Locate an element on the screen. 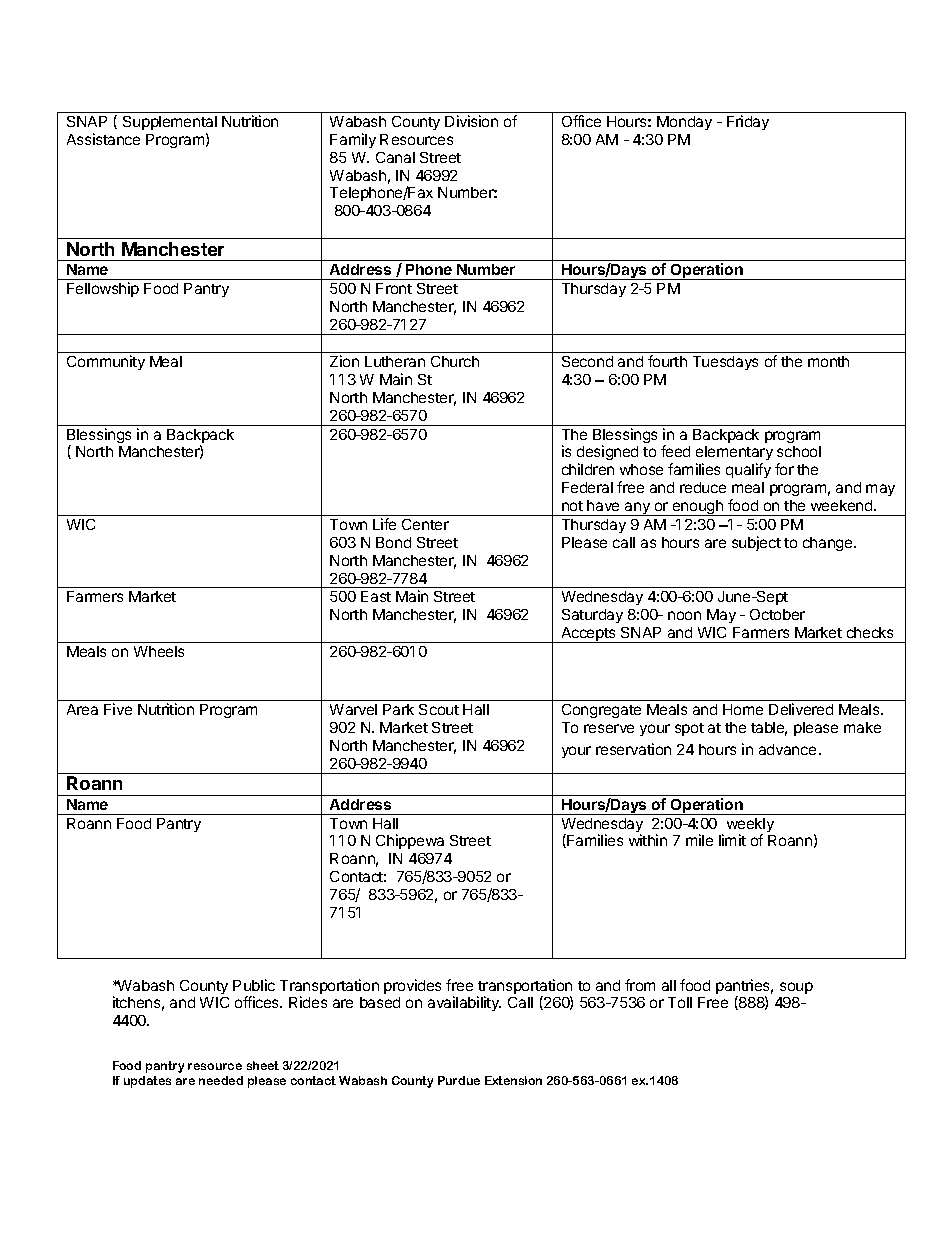 Image resolution: width=952 pixels, height=1233 pixels. soup is located at coordinates (796, 988).
